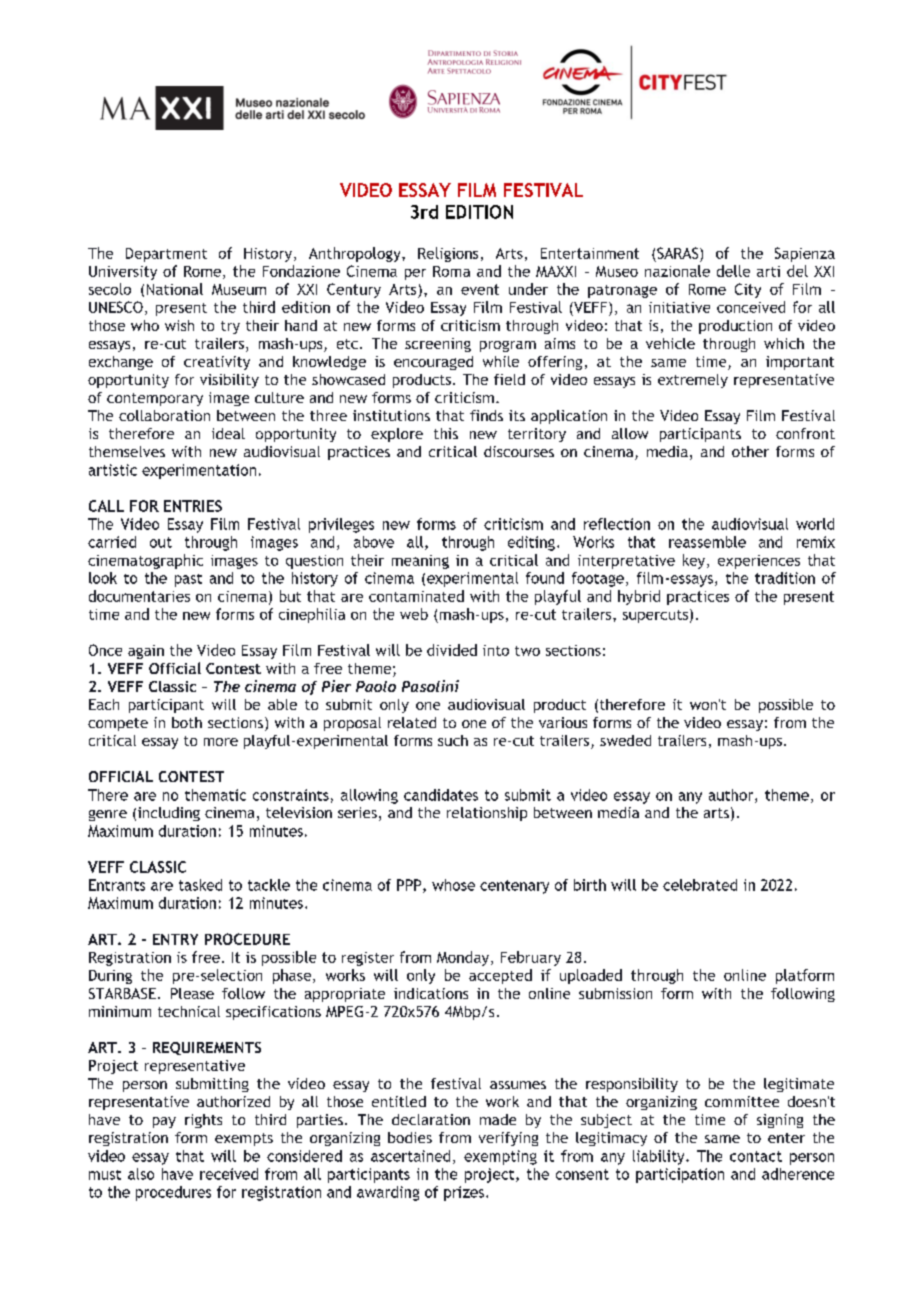 The image size is (924, 1309). I want to click on exempting, so click(500, 1157).
